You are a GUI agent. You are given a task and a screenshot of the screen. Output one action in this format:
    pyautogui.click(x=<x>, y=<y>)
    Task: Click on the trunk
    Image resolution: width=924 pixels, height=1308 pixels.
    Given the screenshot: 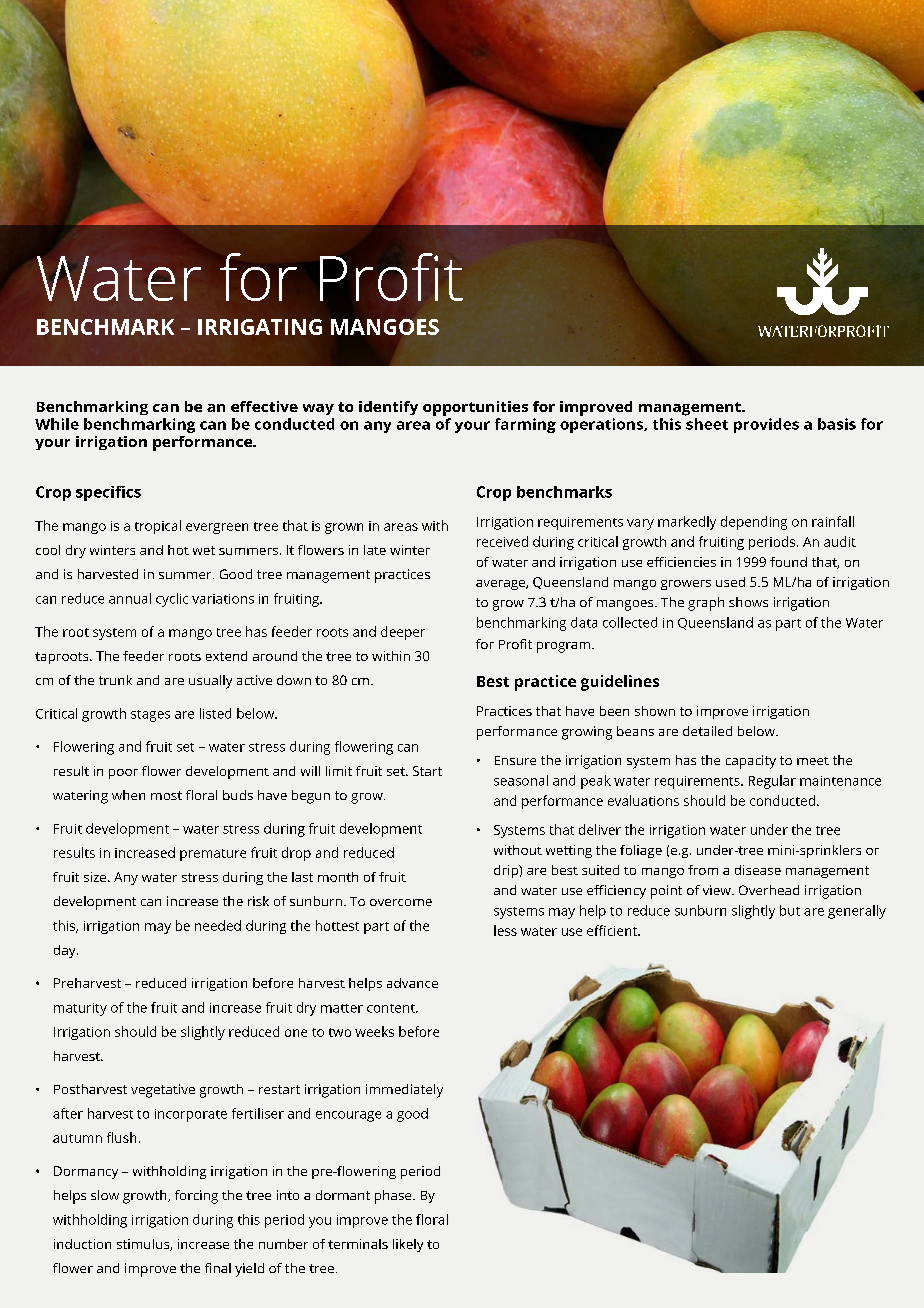 What is the action you would take?
    pyautogui.click(x=115, y=680)
